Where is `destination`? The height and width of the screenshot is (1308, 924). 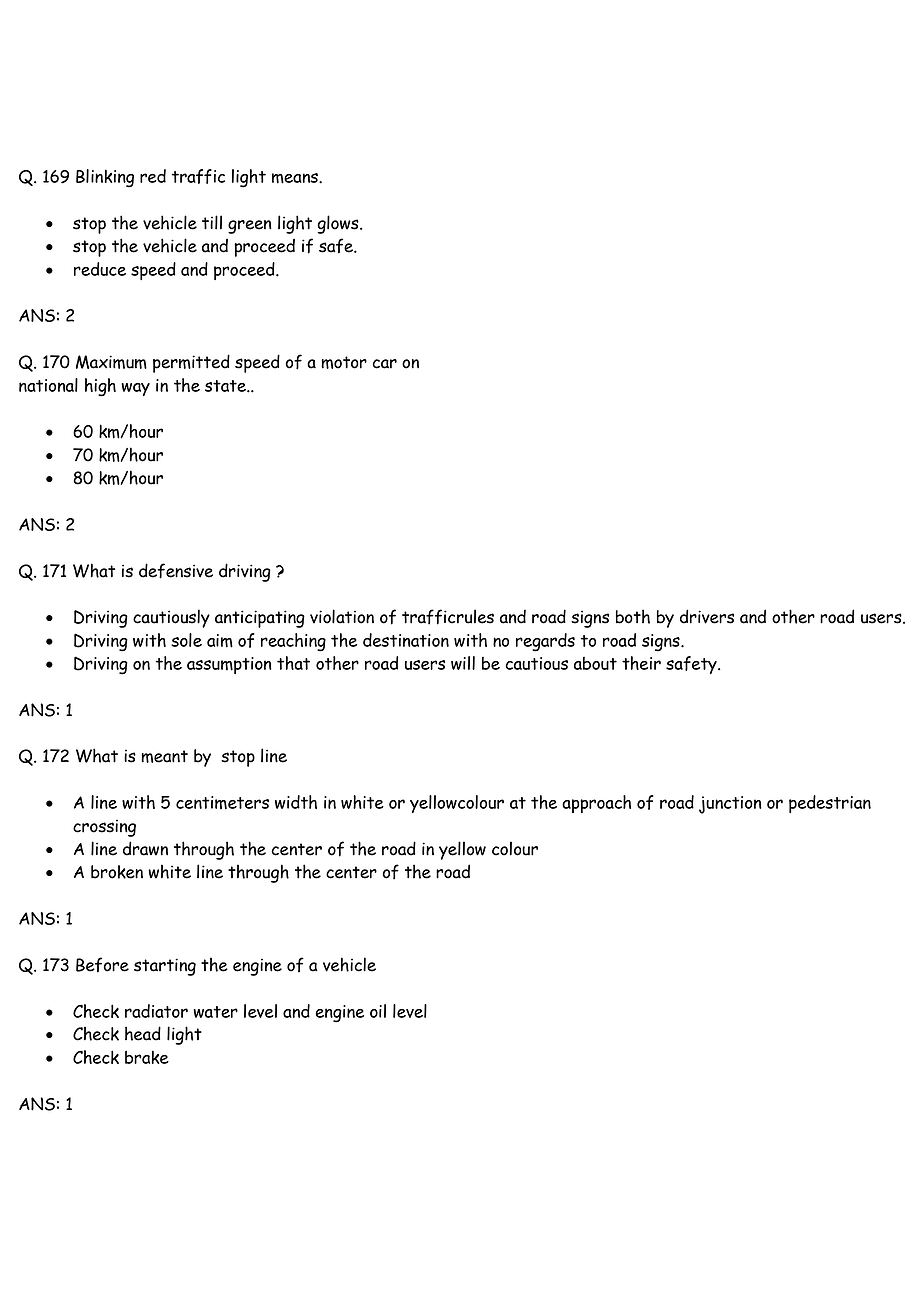 destination is located at coordinates (406, 640).
